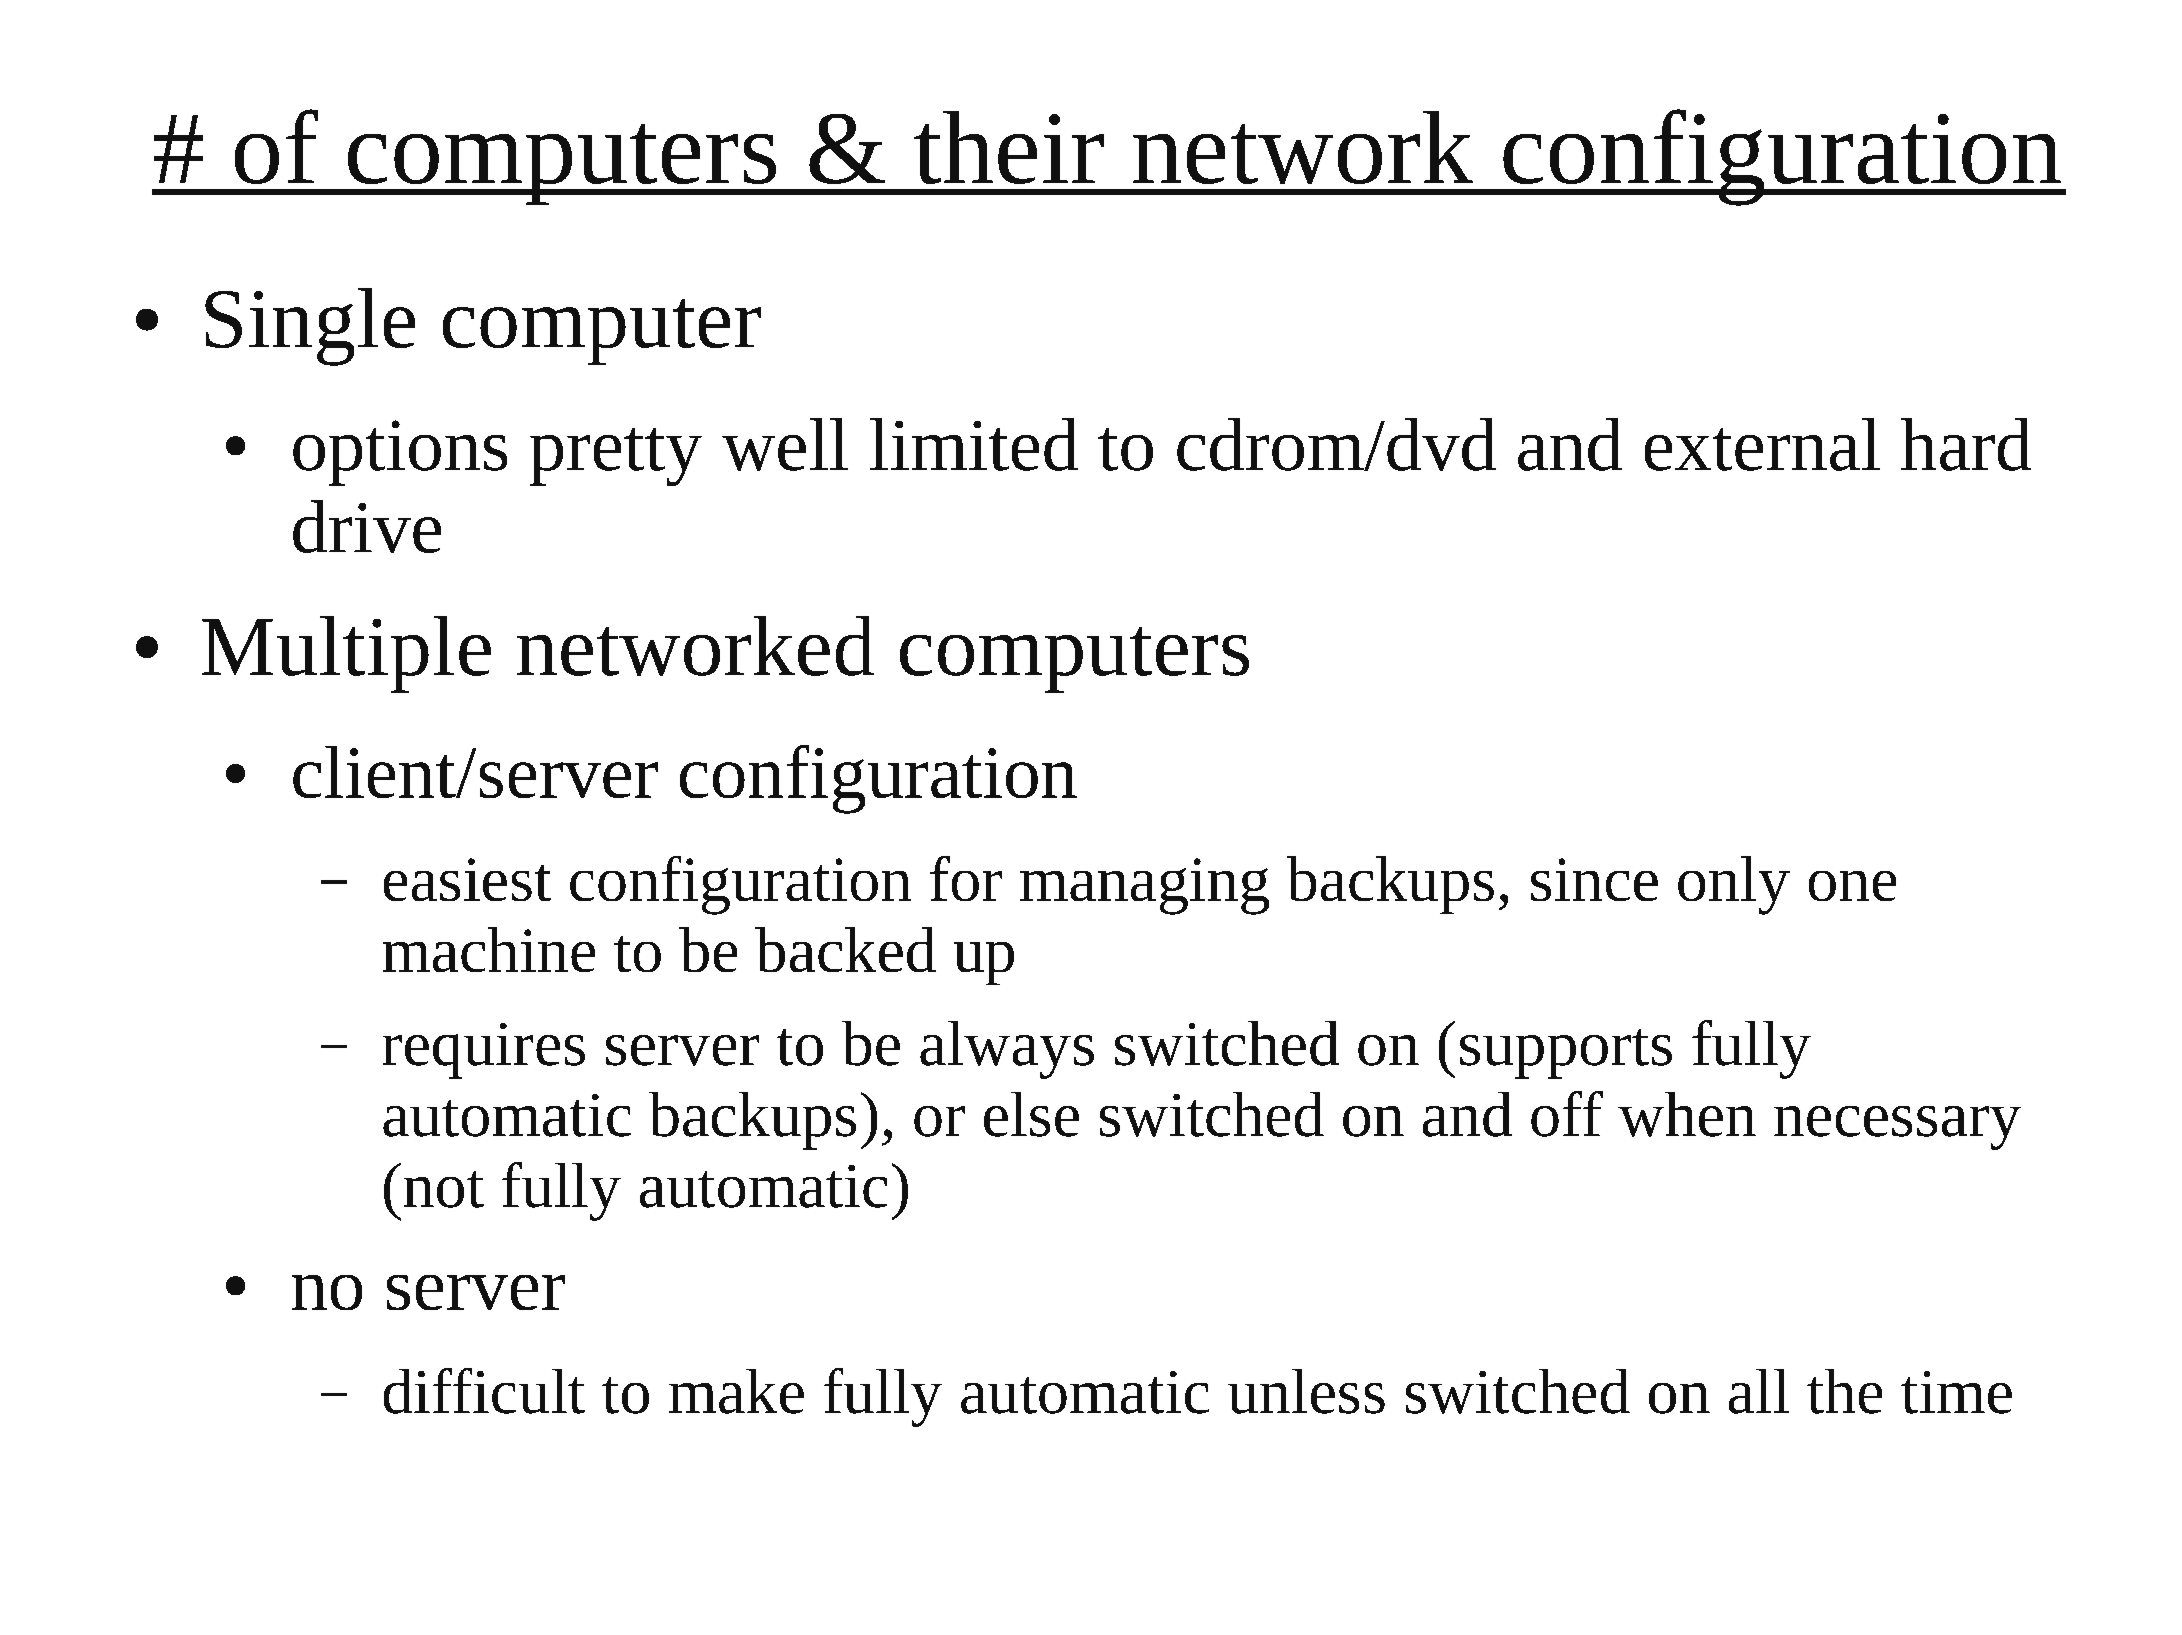 Image resolution: width=2182 pixels, height=1635 pixels. Describe the element at coordinates (1687, 1114) in the image. I see `when` at that location.
